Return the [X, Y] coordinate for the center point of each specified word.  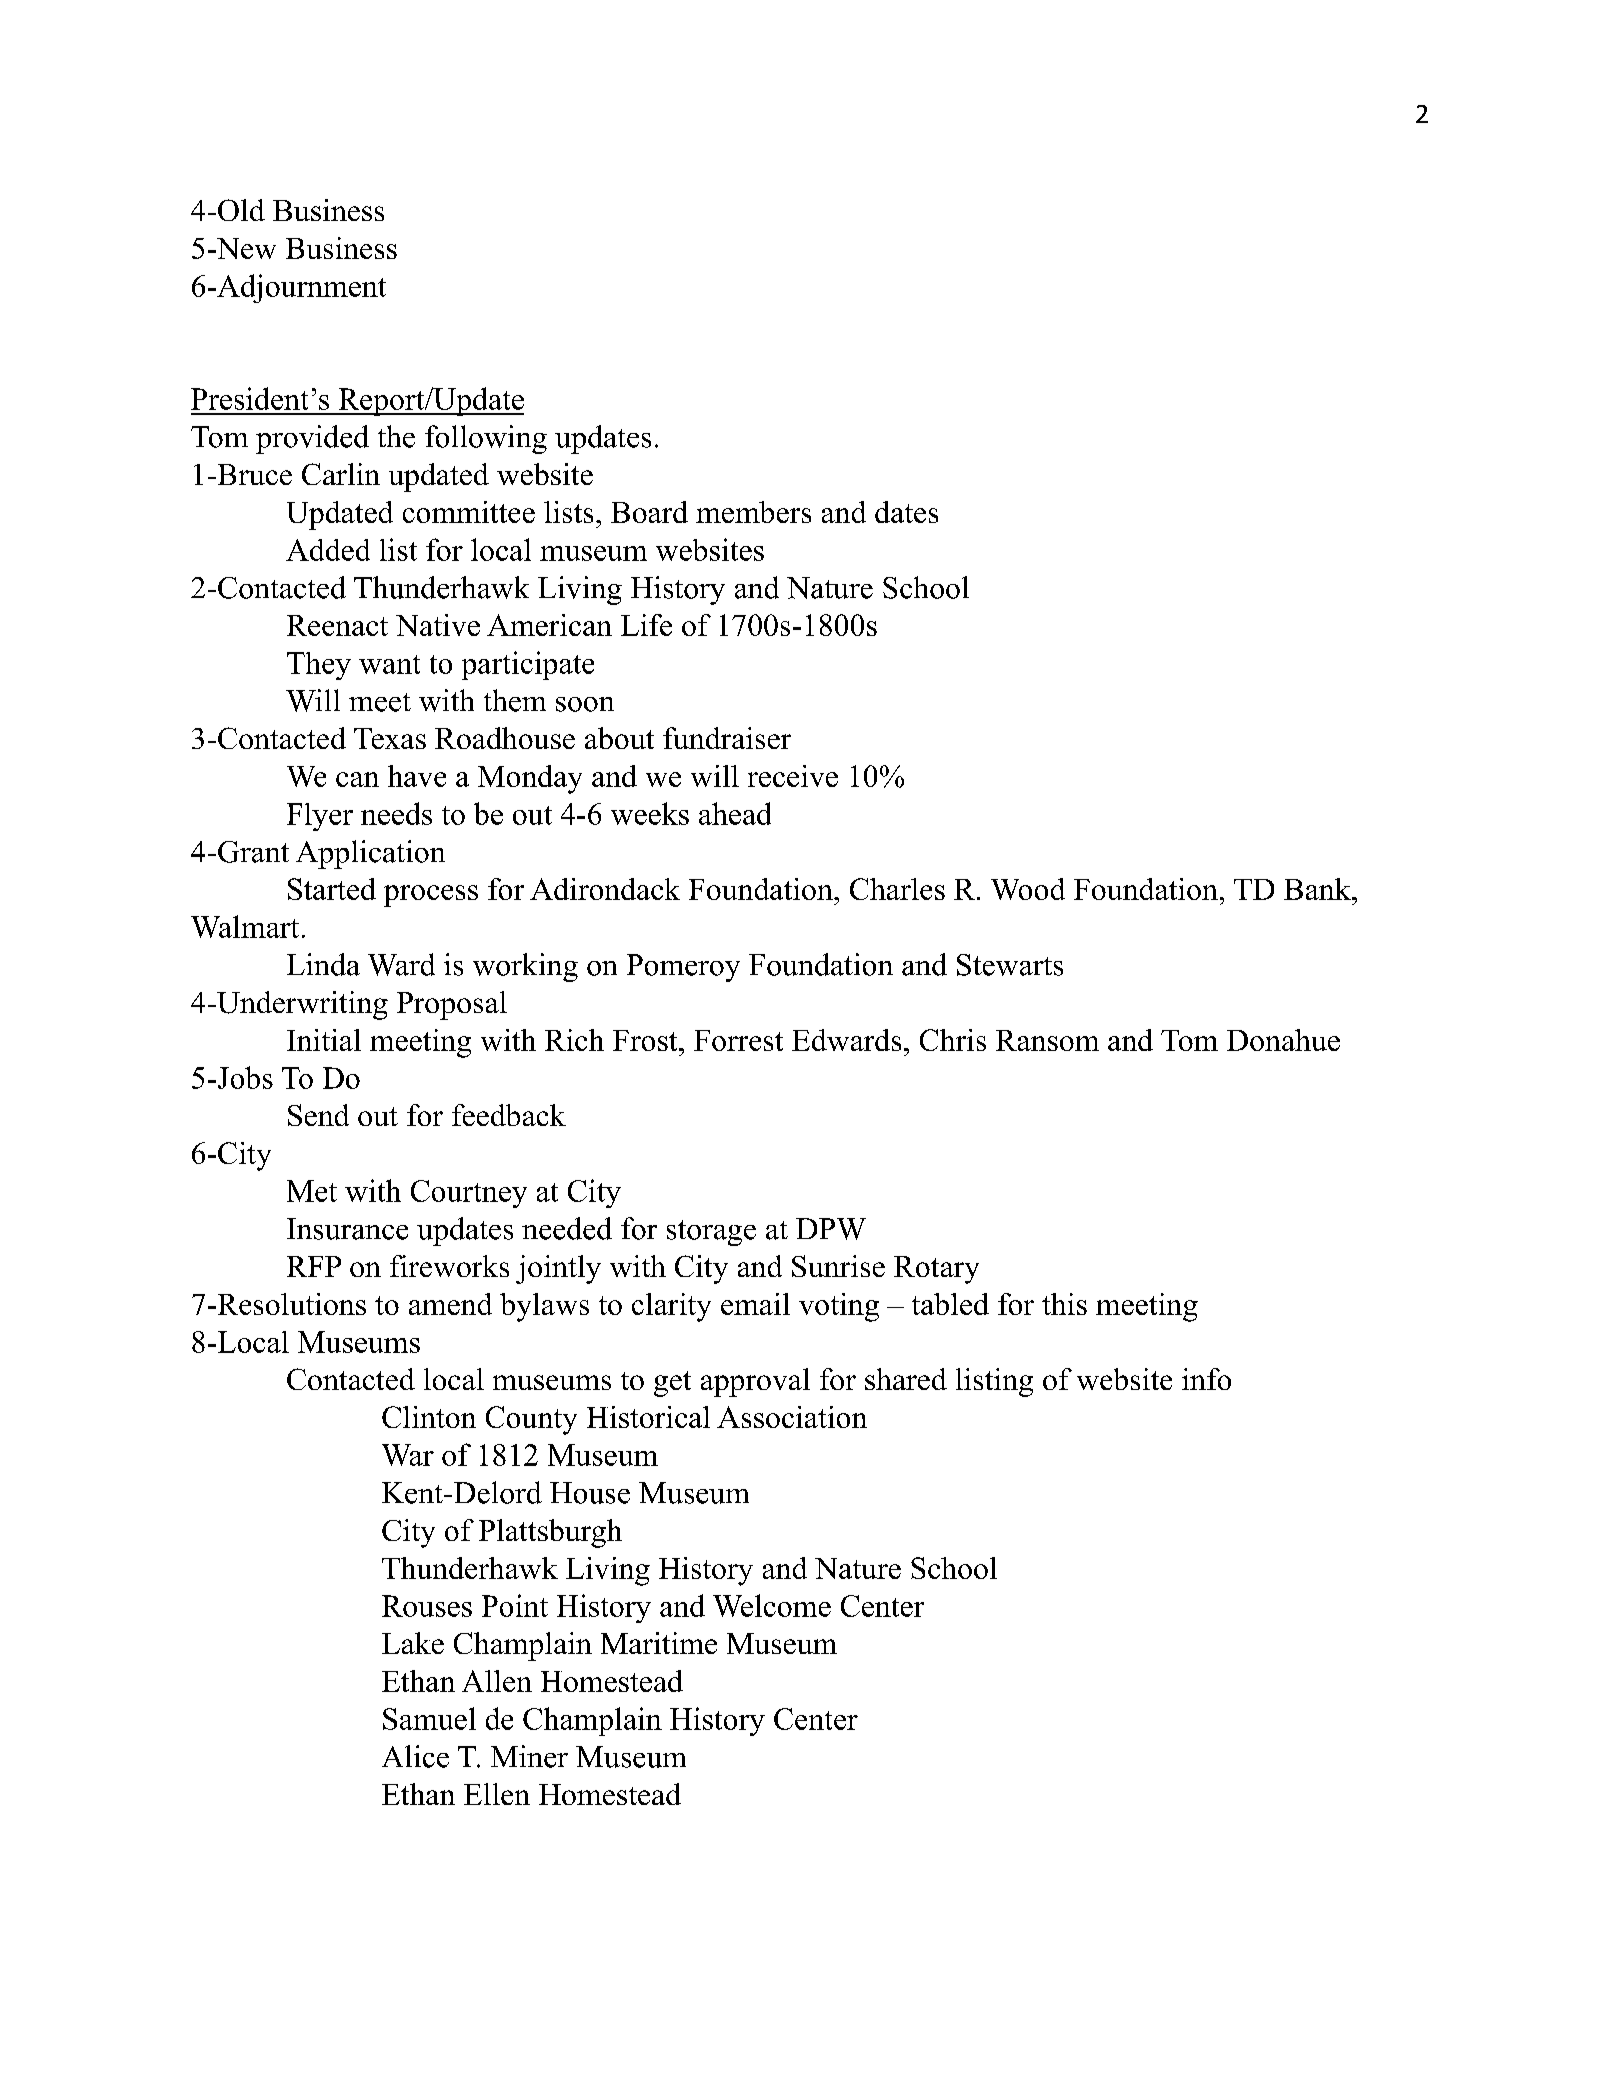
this [1064, 1304]
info [1206, 1379]
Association [792, 1417]
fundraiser [727, 738]
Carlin [341, 474]
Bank [1318, 889]
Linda [323, 964]
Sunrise [838, 1266]
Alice [415, 1756]
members [753, 512]
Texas [390, 738]
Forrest [738, 1040]
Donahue [1283, 1040]
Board [649, 512]
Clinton [429, 1417]
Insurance [347, 1229]
